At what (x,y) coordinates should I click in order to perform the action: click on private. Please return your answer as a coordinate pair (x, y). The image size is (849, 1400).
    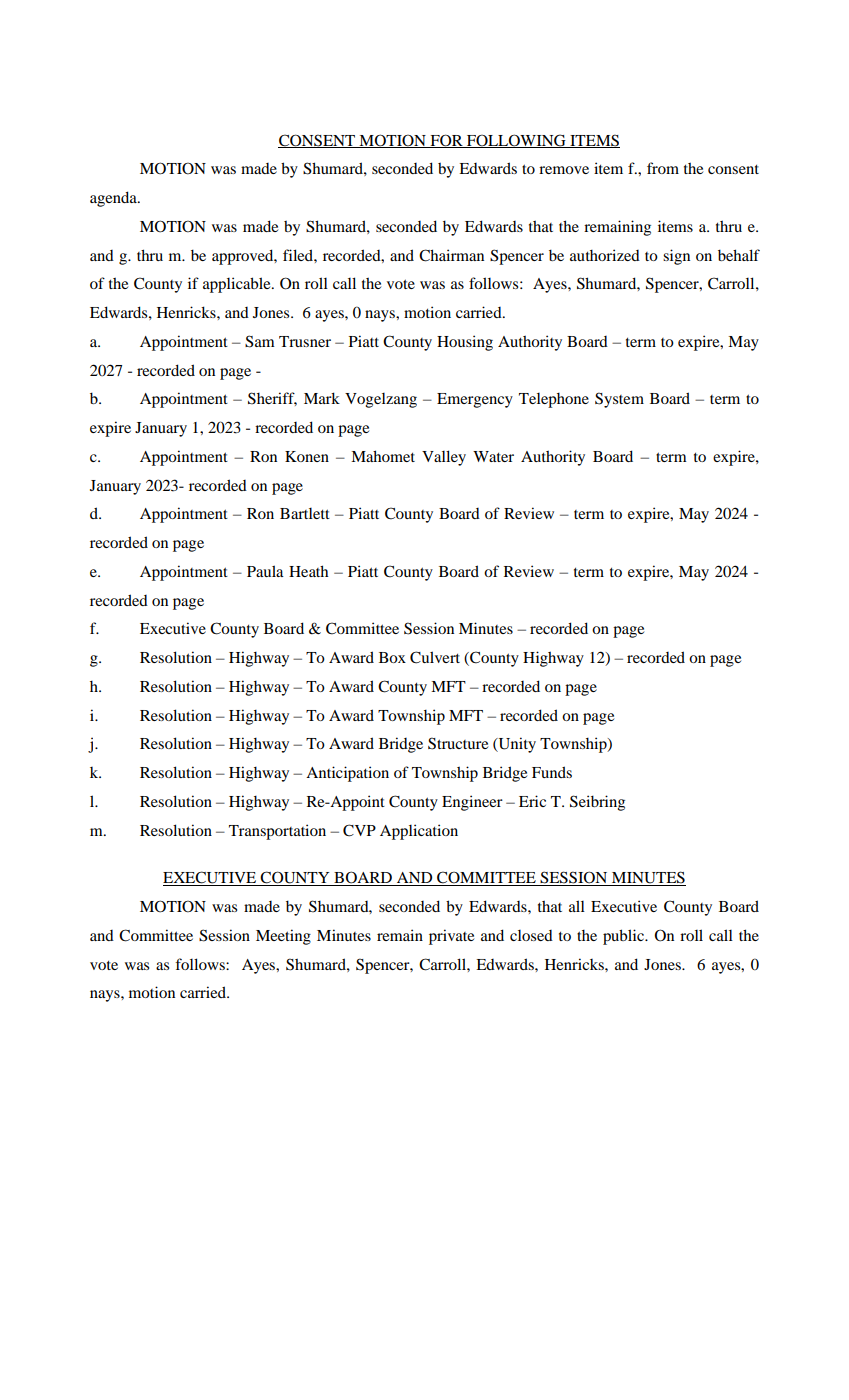
    Looking at the image, I should click on (451, 937).
